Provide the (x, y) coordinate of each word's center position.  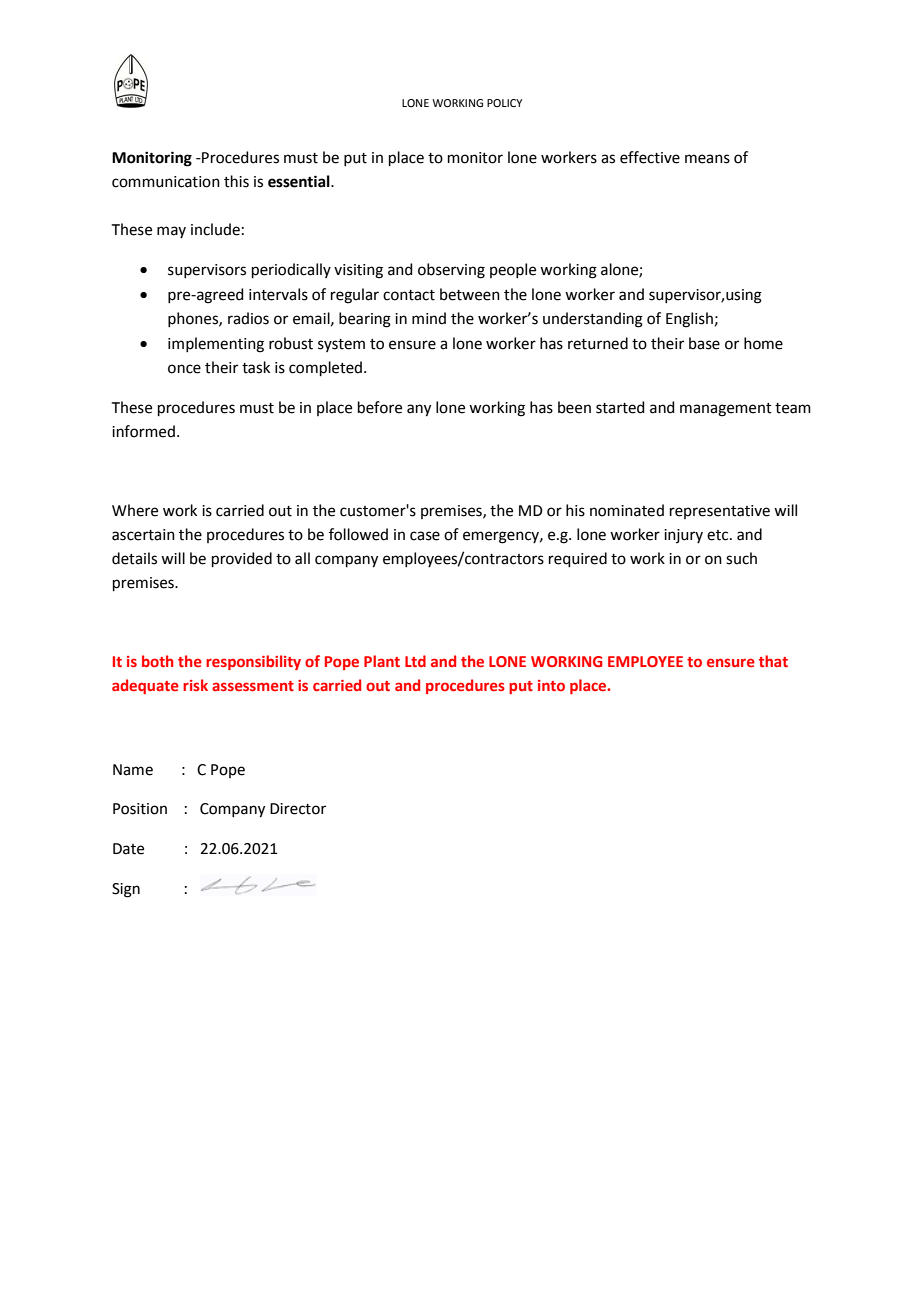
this (236, 181)
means (707, 159)
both (157, 661)
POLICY (504, 103)
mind (429, 318)
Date (128, 849)
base (704, 343)
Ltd (415, 661)
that (773, 661)
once (184, 369)
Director (298, 809)
